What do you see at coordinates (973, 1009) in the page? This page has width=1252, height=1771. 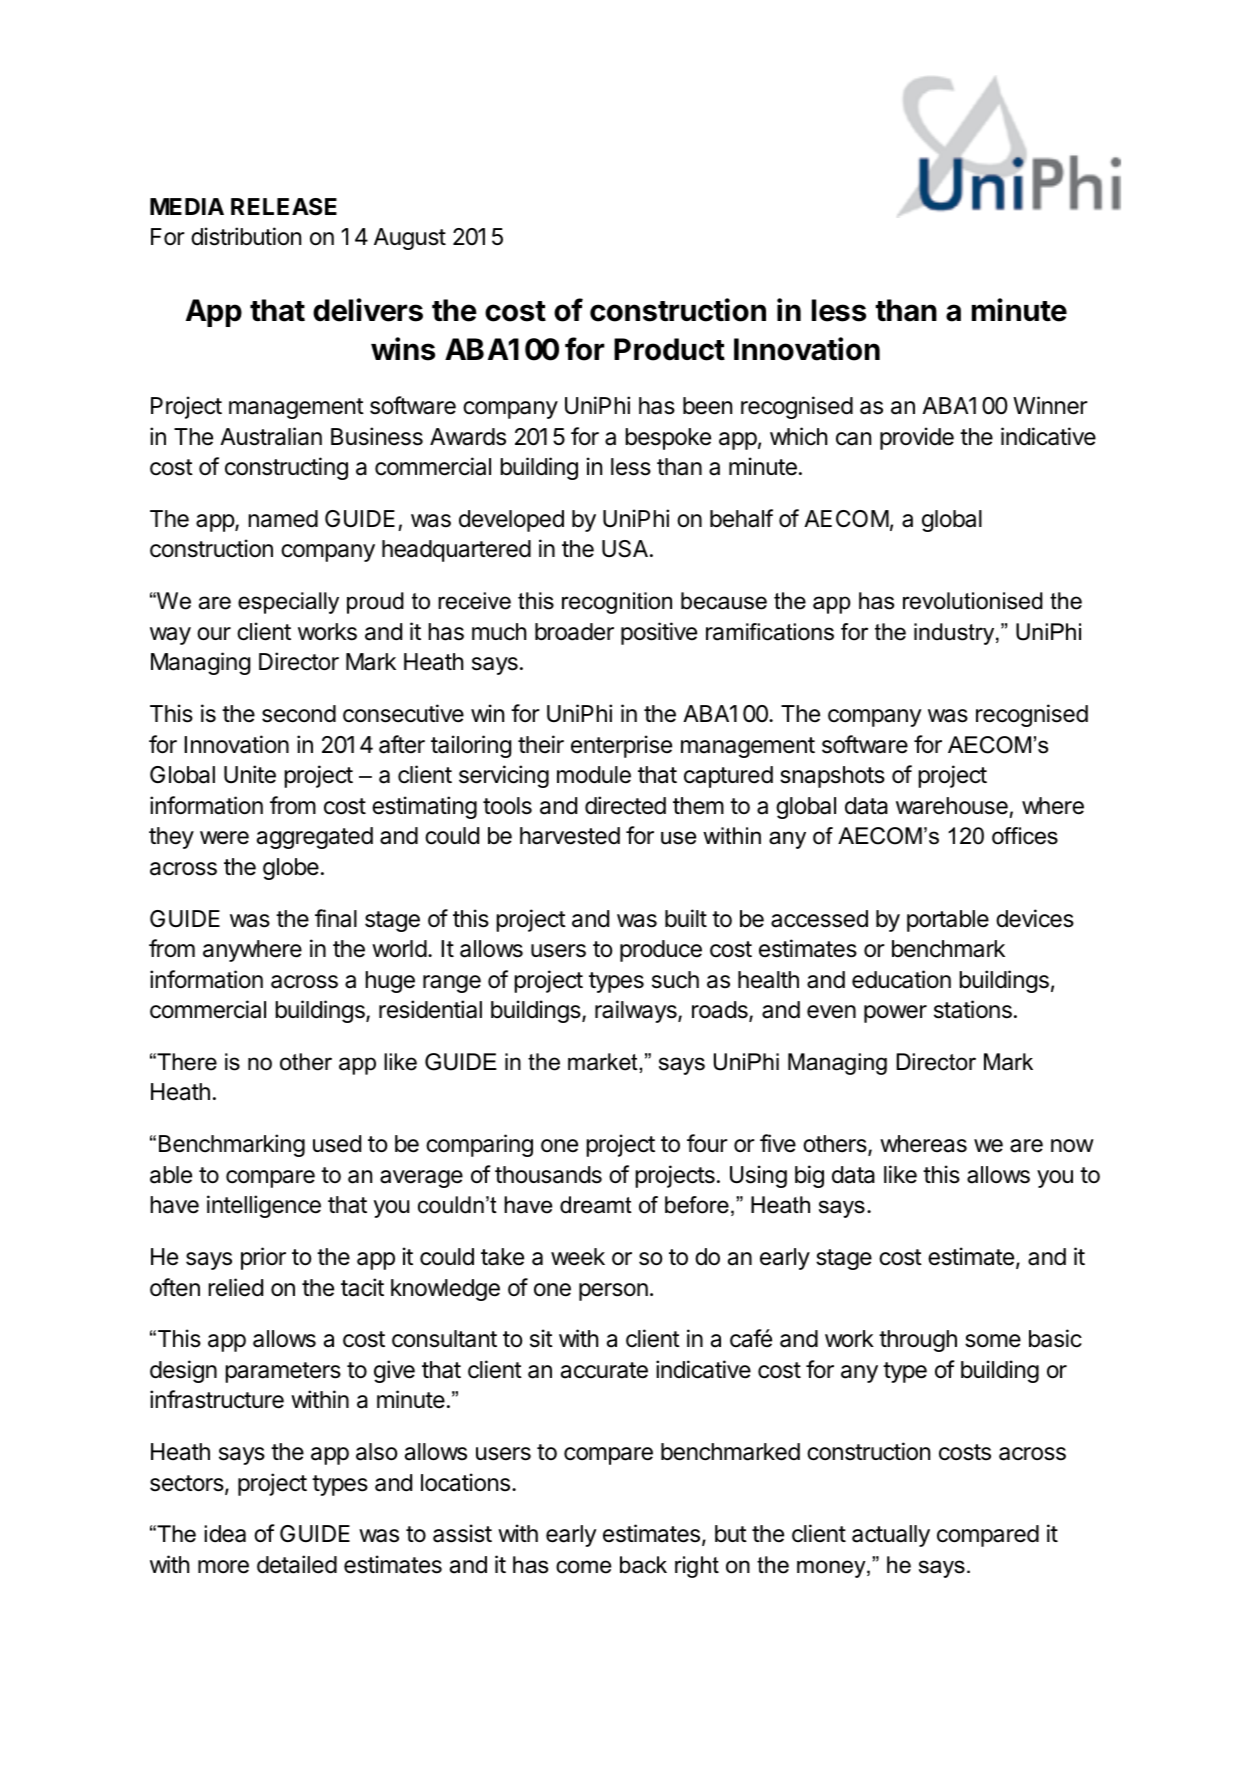 I see `stations` at bounding box center [973, 1009].
